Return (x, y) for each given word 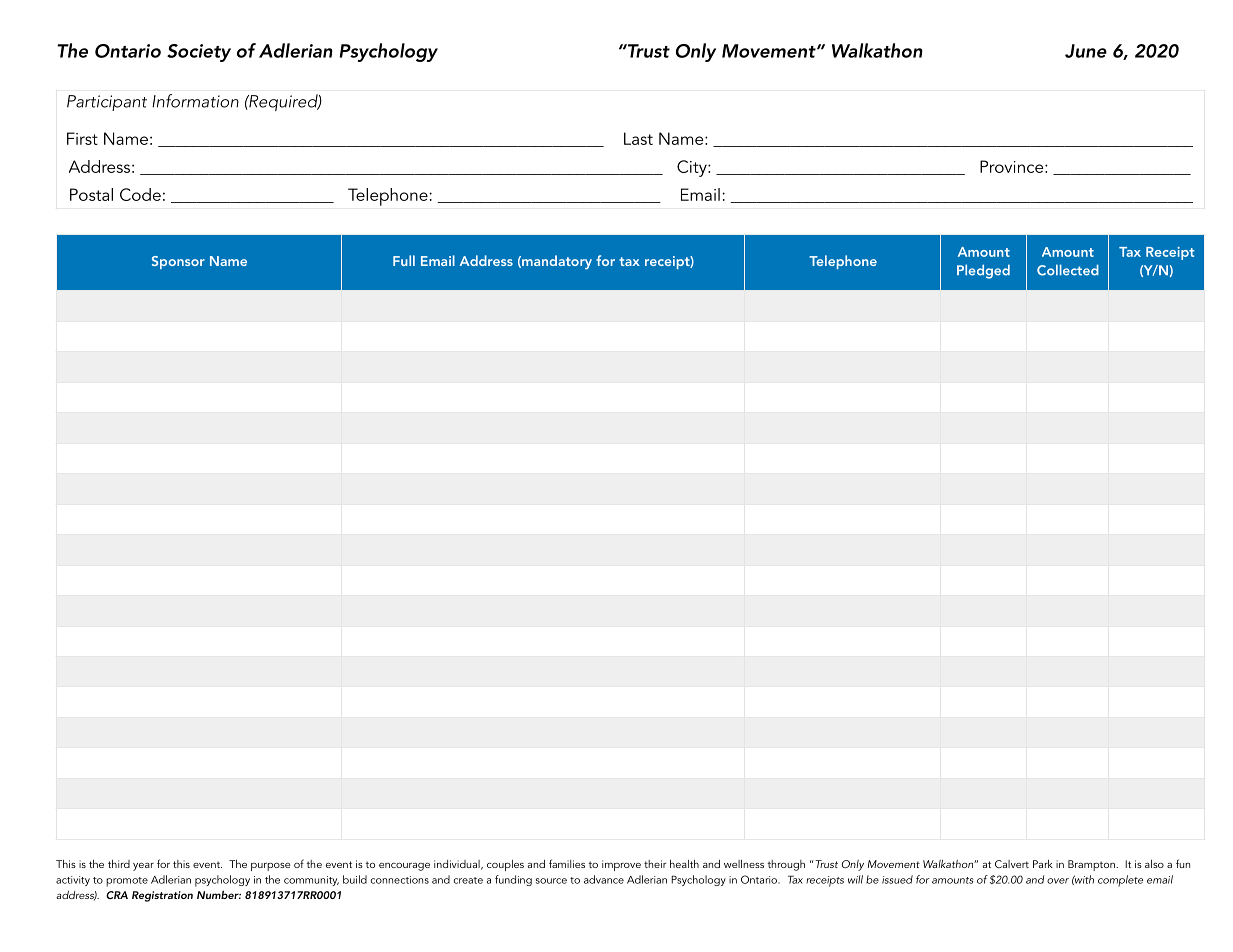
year (143, 866)
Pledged (983, 271)
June (1086, 51)
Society (199, 53)
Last (638, 138)
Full (404, 260)
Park (1043, 864)
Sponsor (178, 262)
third (119, 864)
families (567, 863)
